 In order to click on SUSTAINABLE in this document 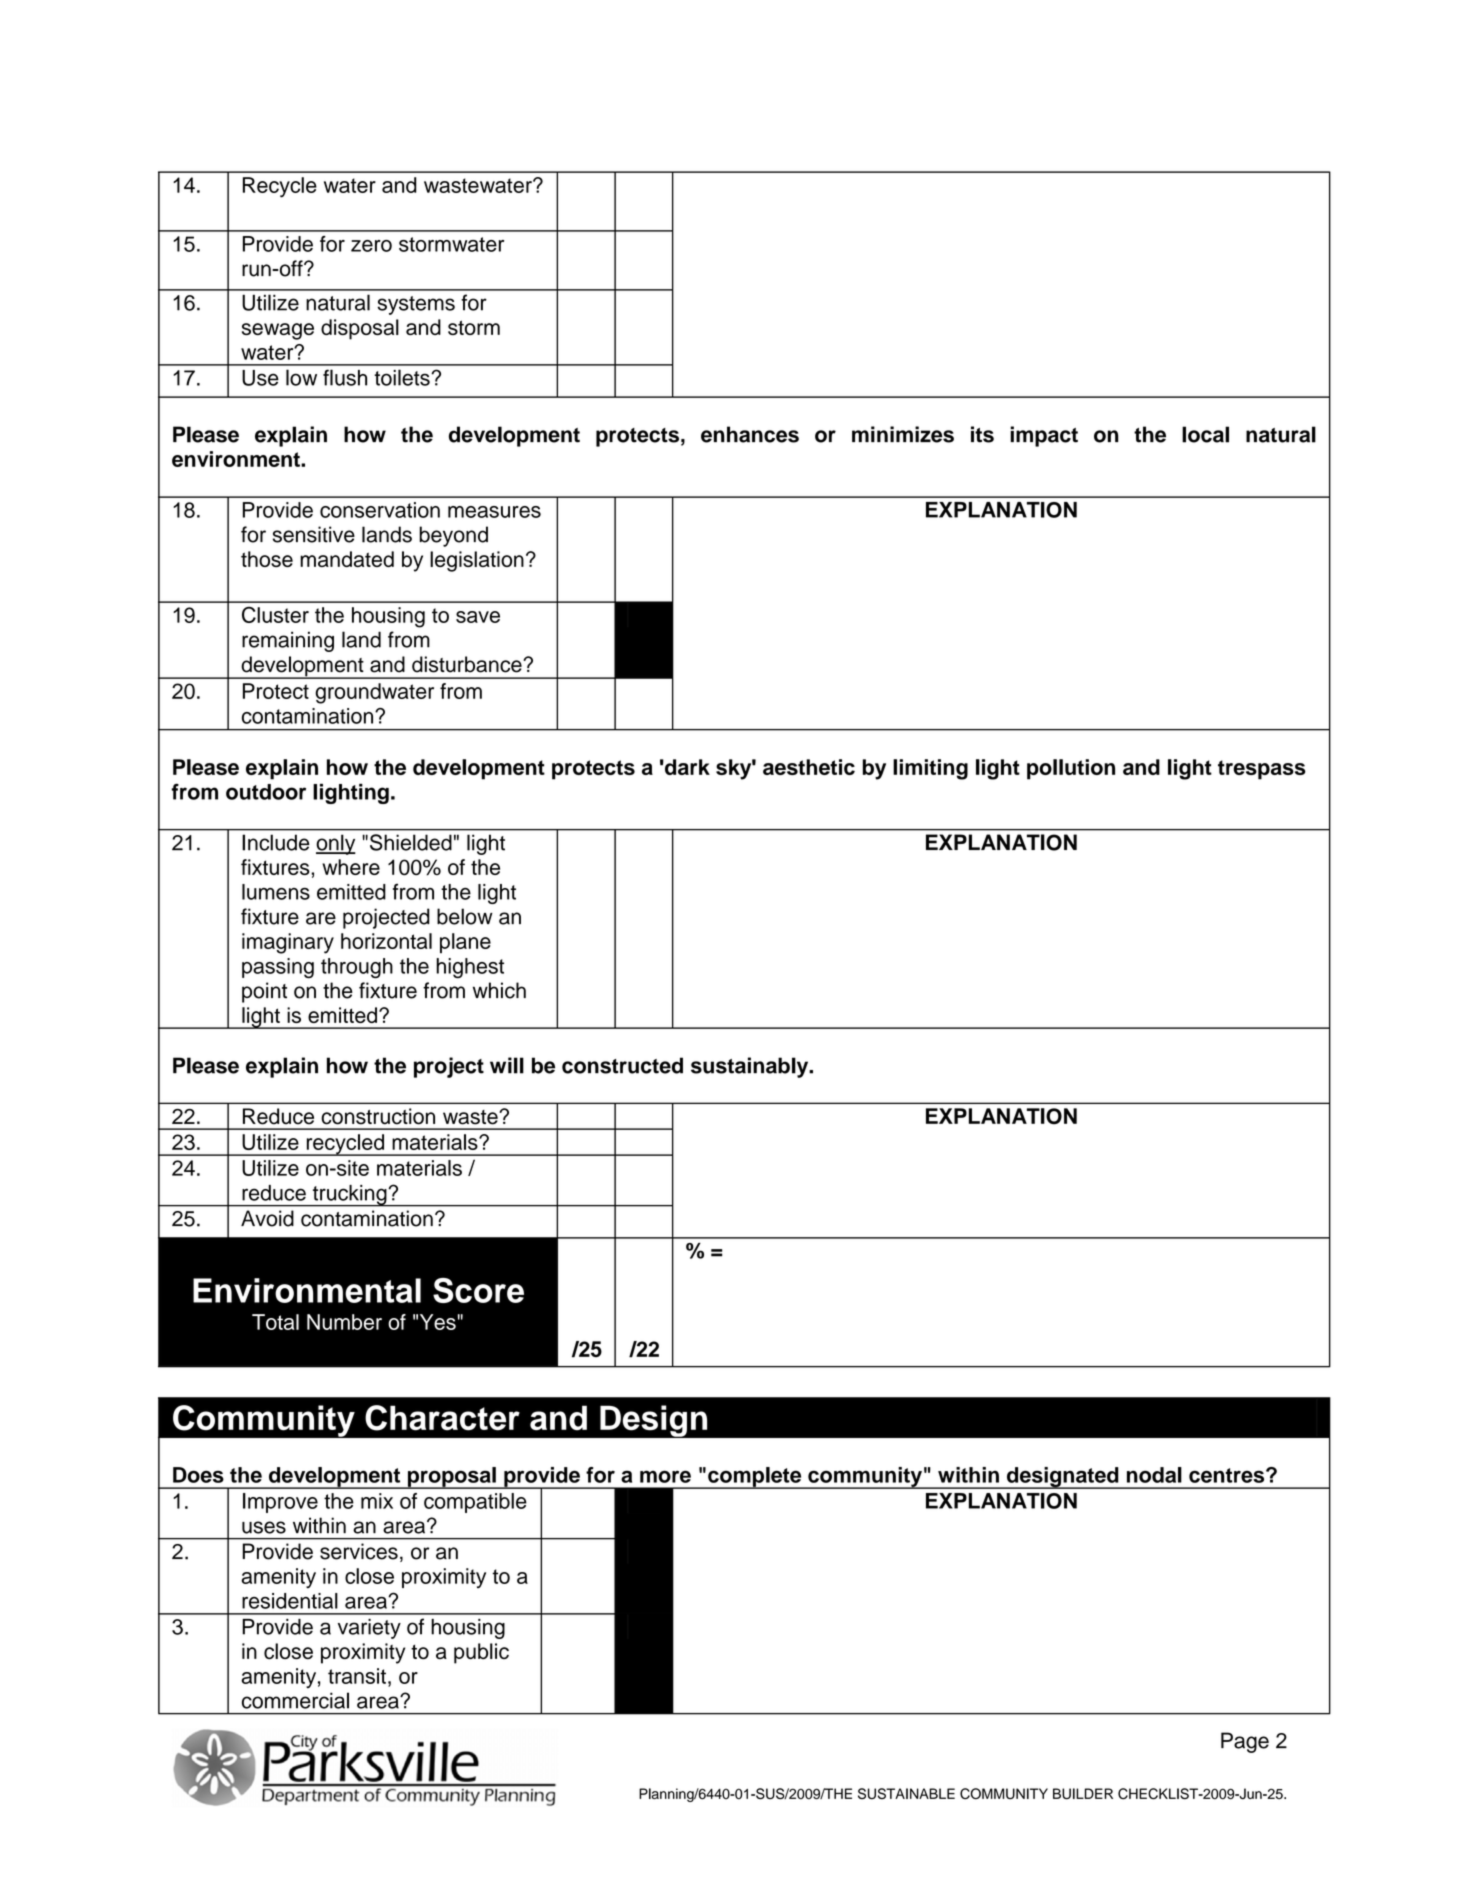, I will do `click(906, 1794)`.
